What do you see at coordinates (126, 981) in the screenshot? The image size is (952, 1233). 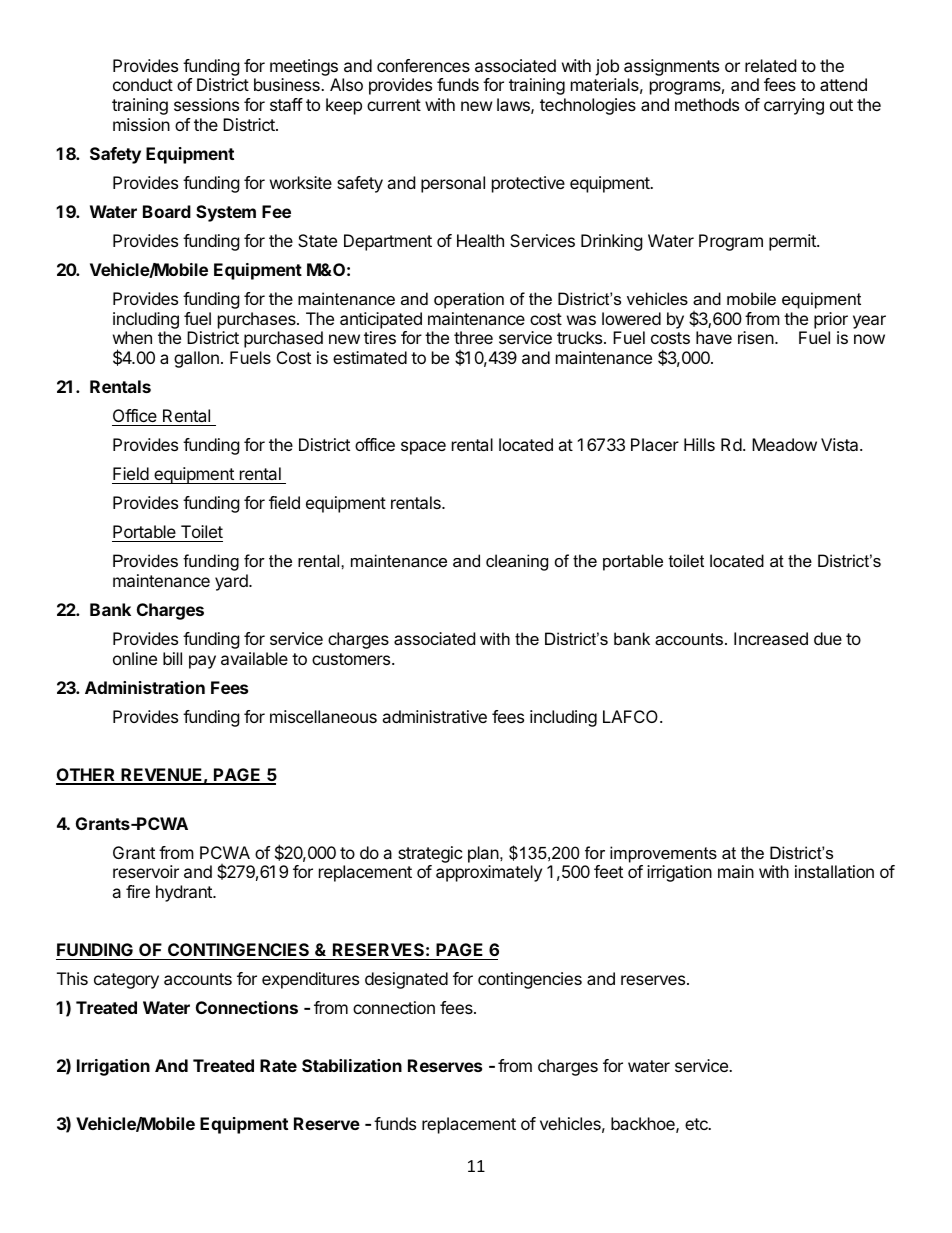 I see `category` at bounding box center [126, 981].
